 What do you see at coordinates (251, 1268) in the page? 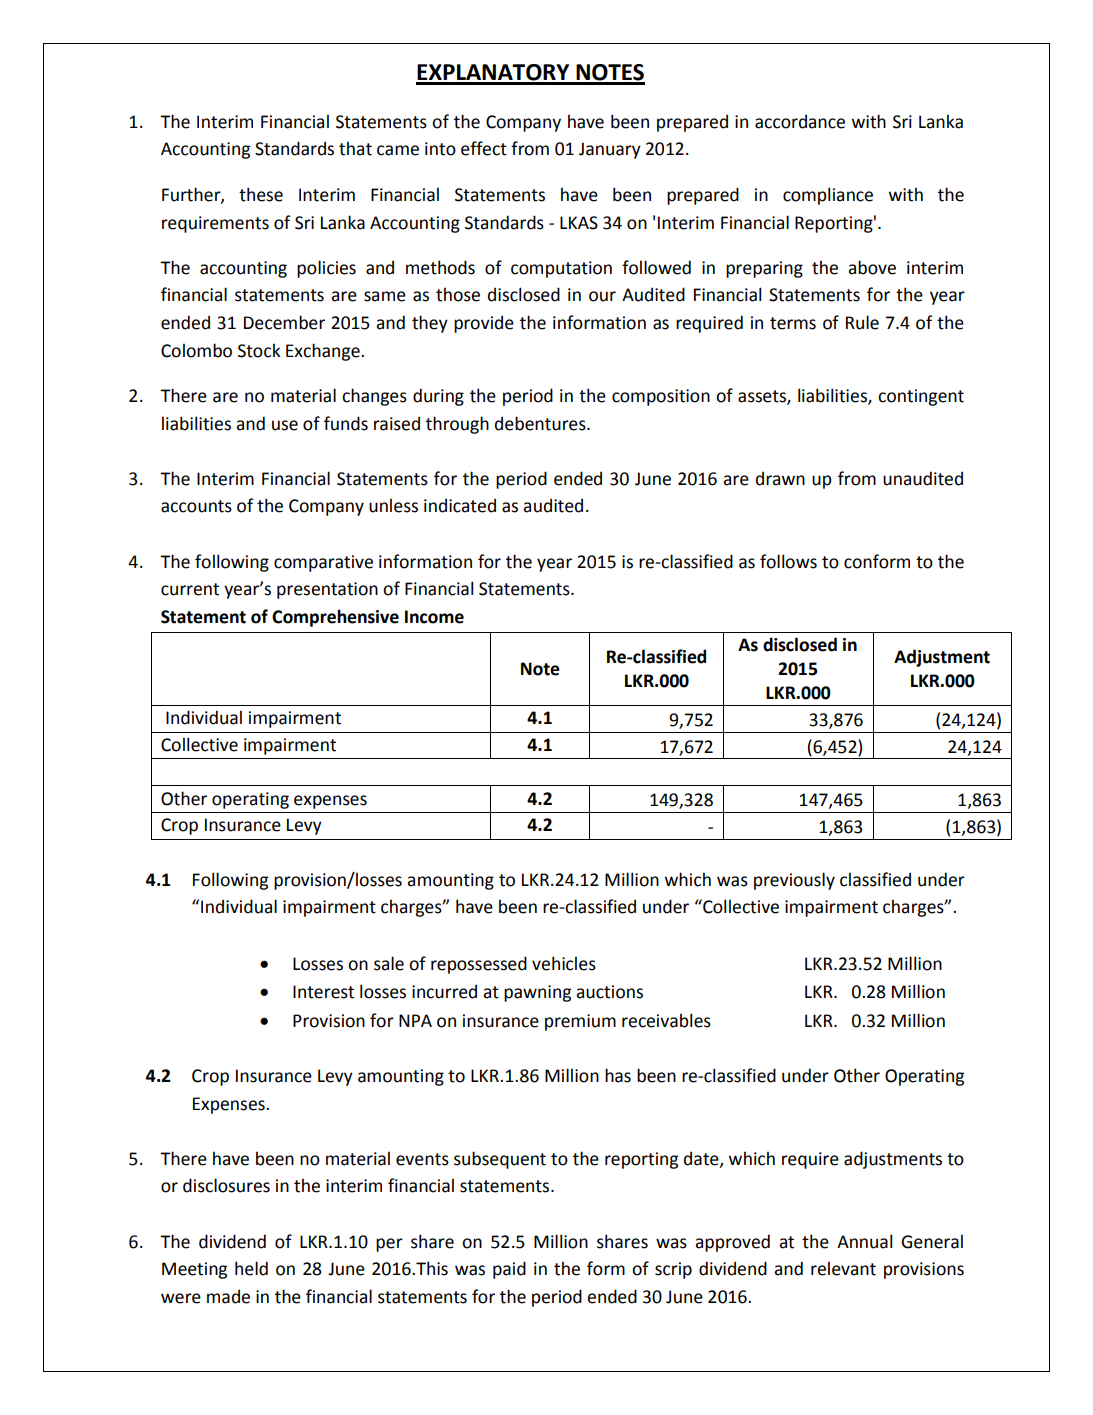
I see `held` at bounding box center [251, 1268].
